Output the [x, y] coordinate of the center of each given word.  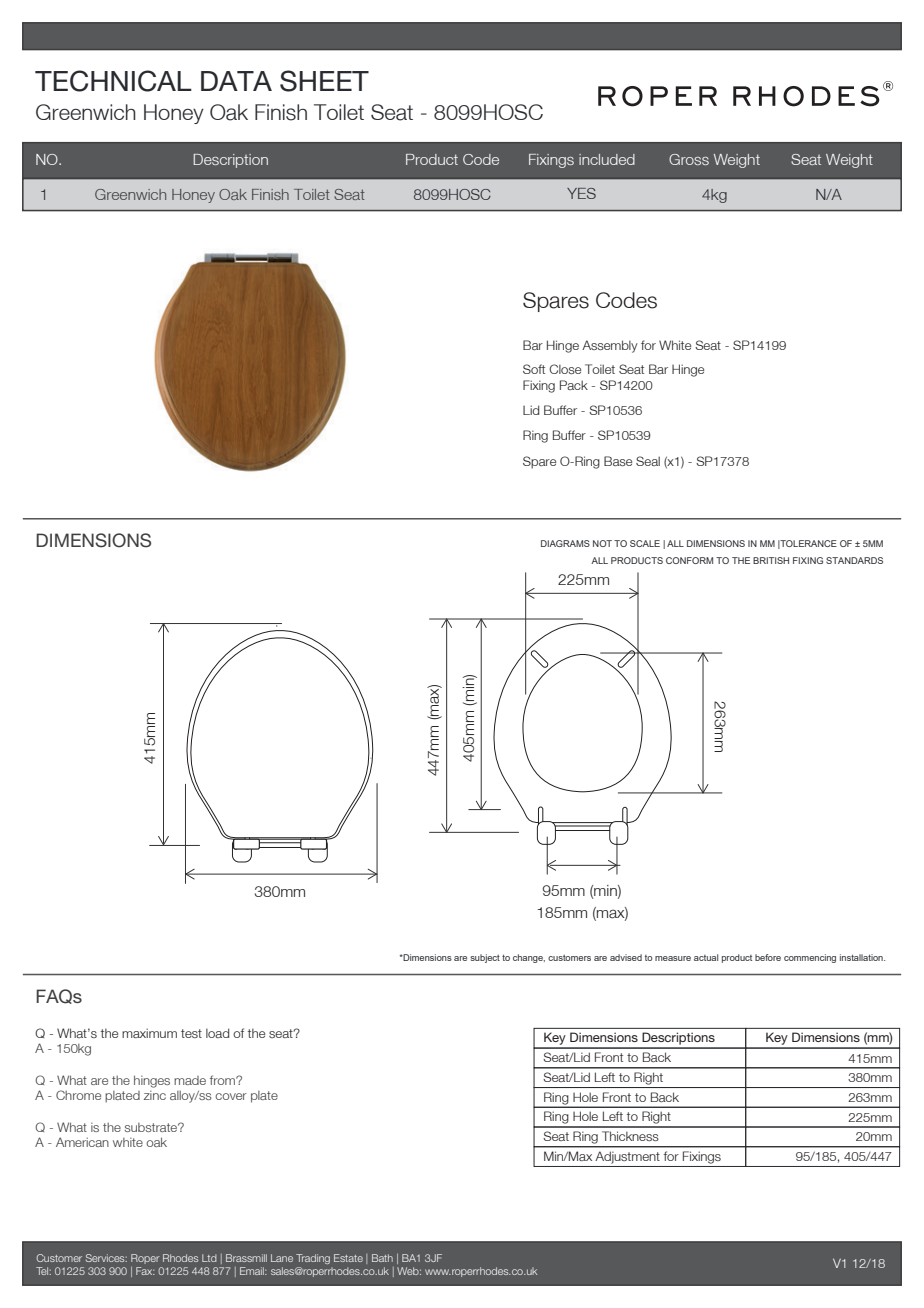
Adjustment [627, 1157]
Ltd [209, 1258]
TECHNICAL [113, 81]
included [607, 159]
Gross [689, 159]
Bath [382, 1258]
